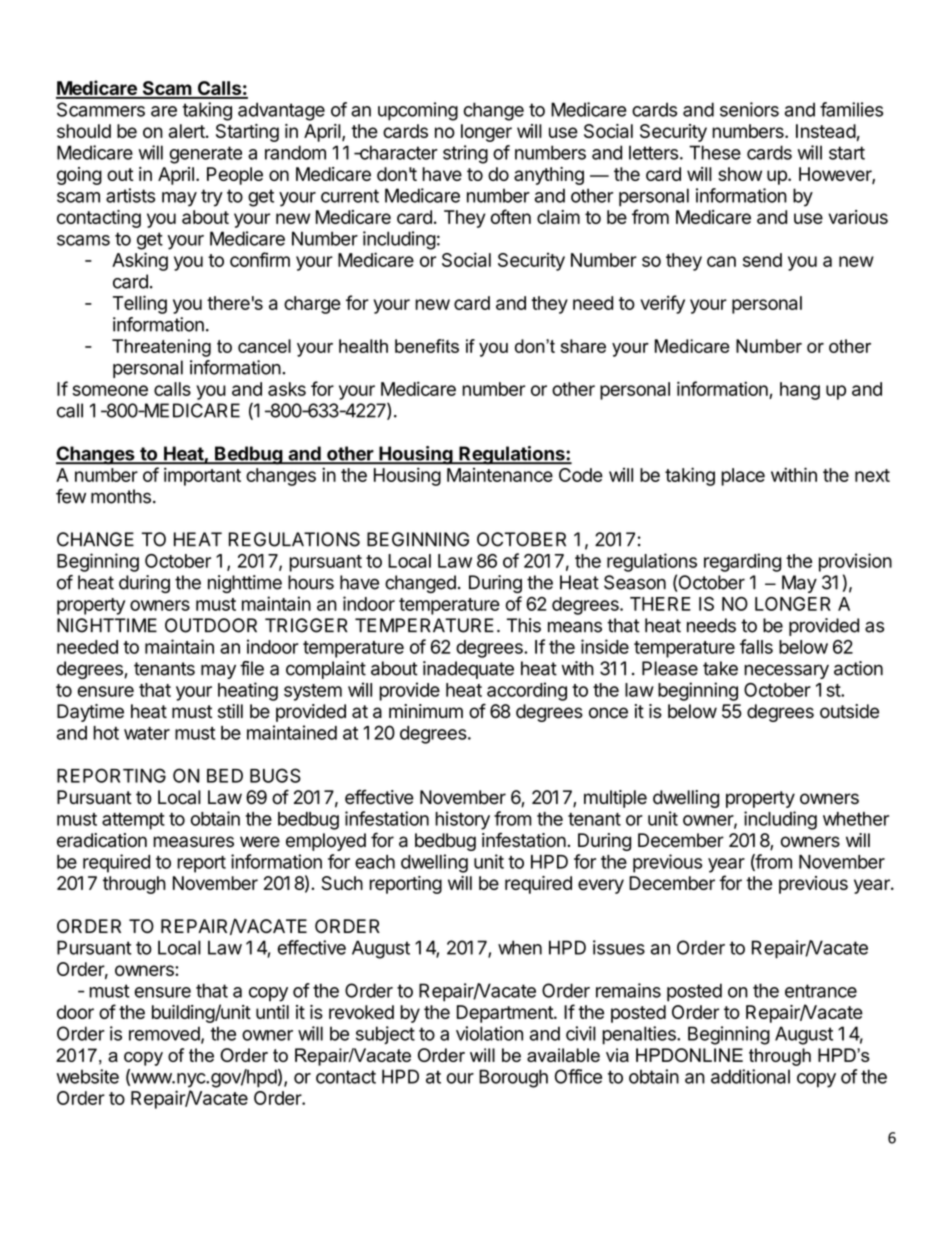  Describe the element at coordinates (524, 625) in the screenshot. I see `This` at that location.
